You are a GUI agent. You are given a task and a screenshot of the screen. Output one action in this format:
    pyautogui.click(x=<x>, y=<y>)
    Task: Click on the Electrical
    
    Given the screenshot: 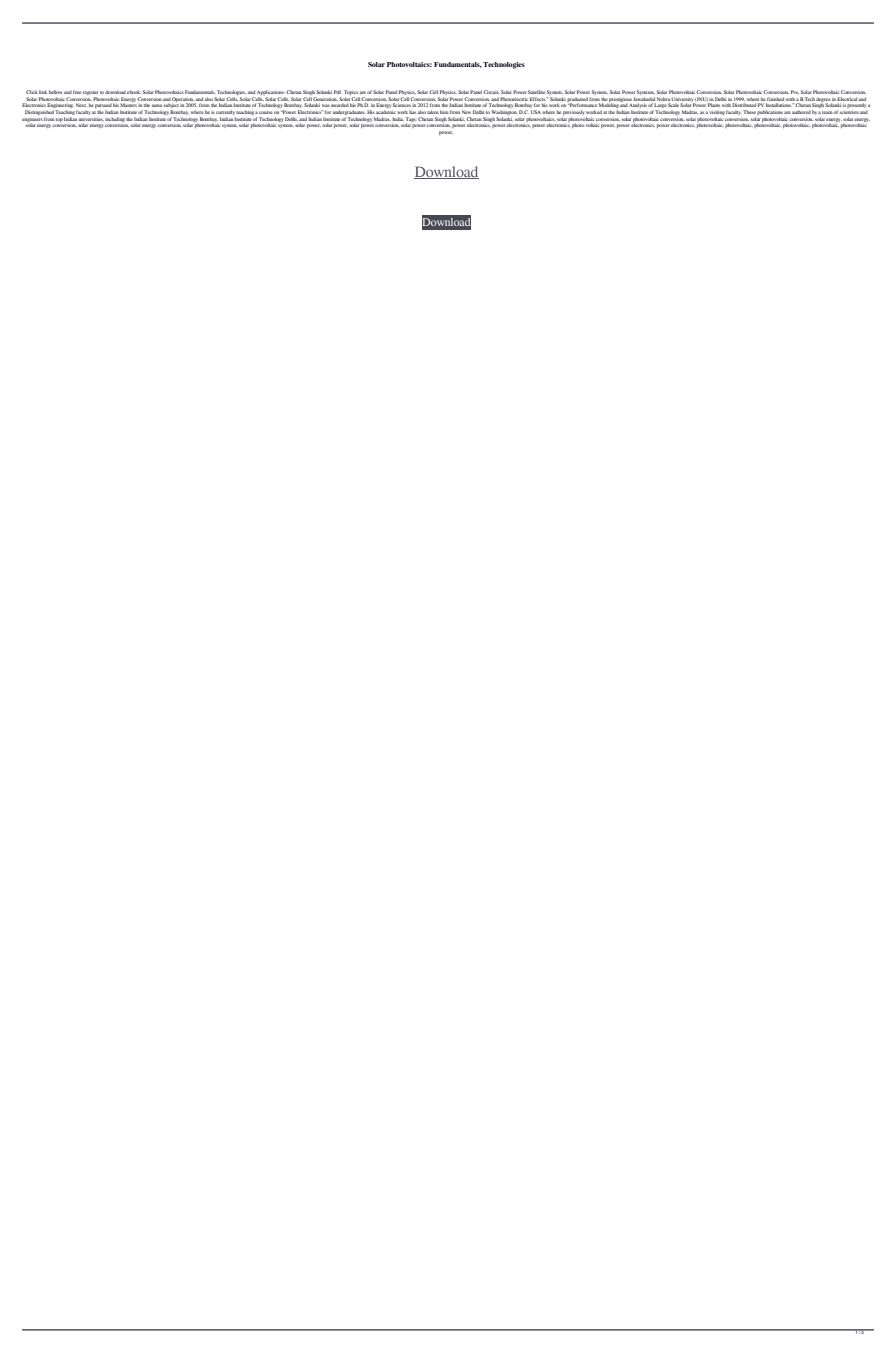 What is the action you would take?
    pyautogui.click(x=847, y=99)
